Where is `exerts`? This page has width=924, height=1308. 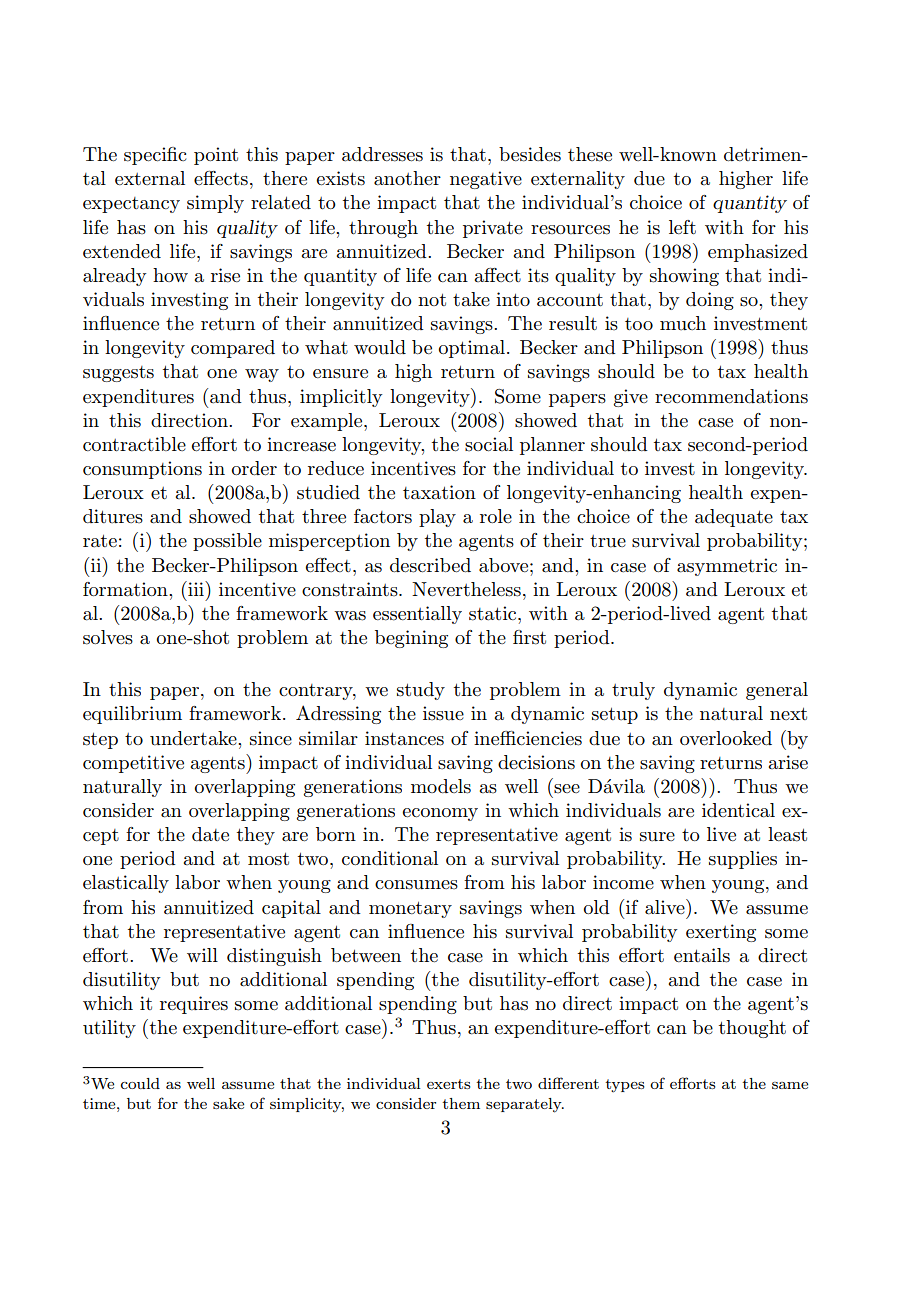 exerts is located at coordinates (448, 1084).
